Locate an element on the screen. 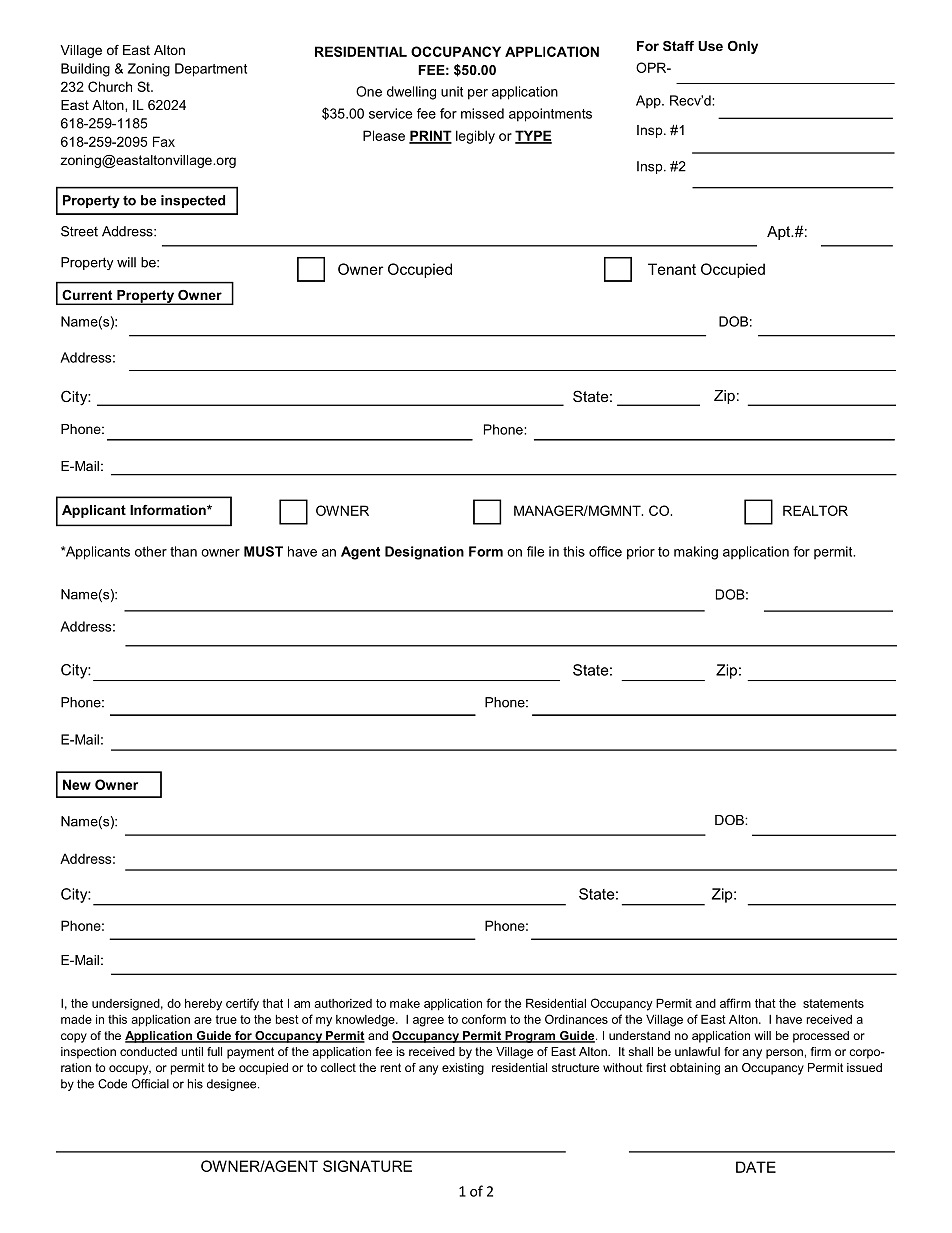 This screenshot has width=952, height=1233. New is located at coordinates (77, 784).
